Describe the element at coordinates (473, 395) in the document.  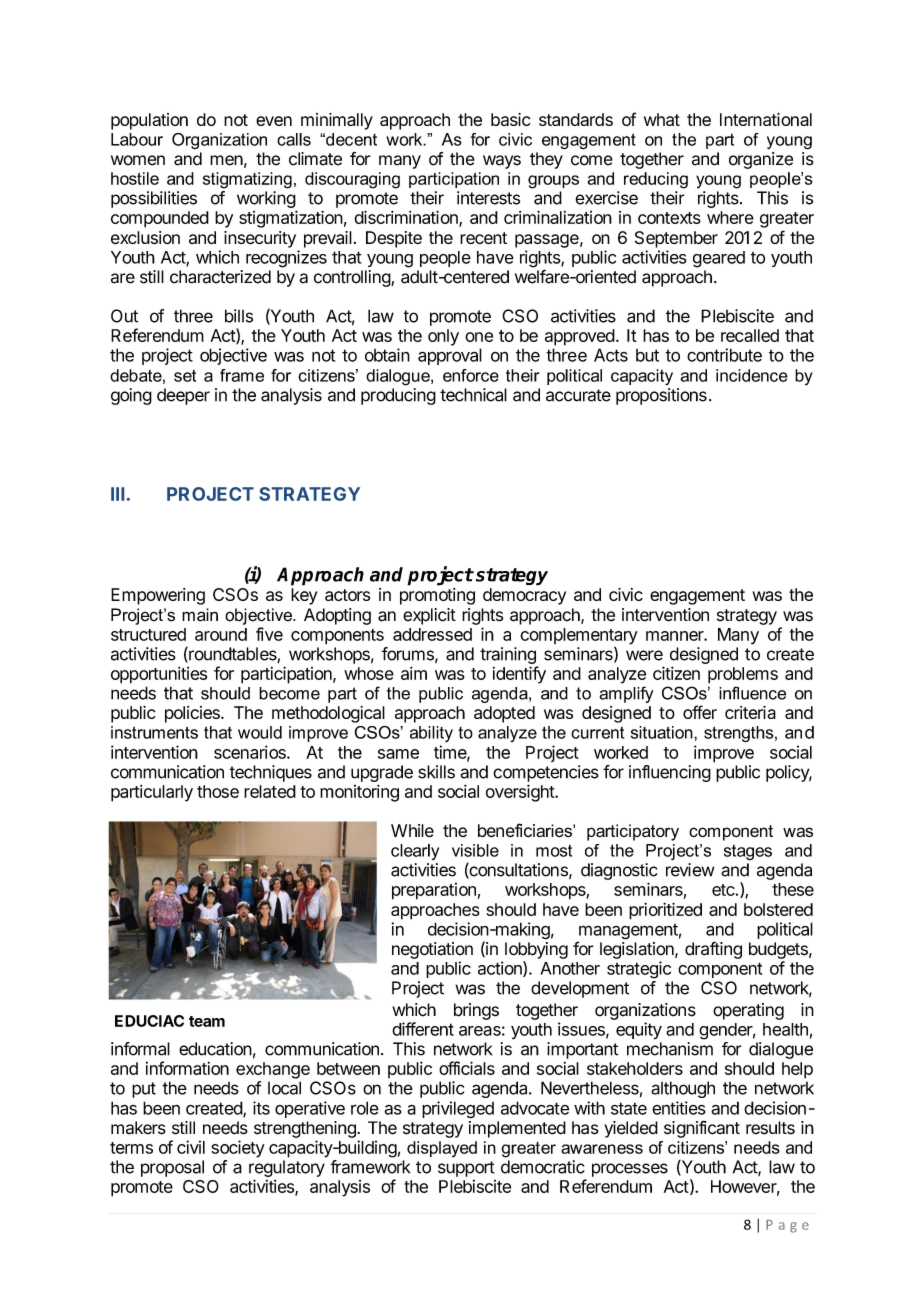
I see `technical` at that location.
